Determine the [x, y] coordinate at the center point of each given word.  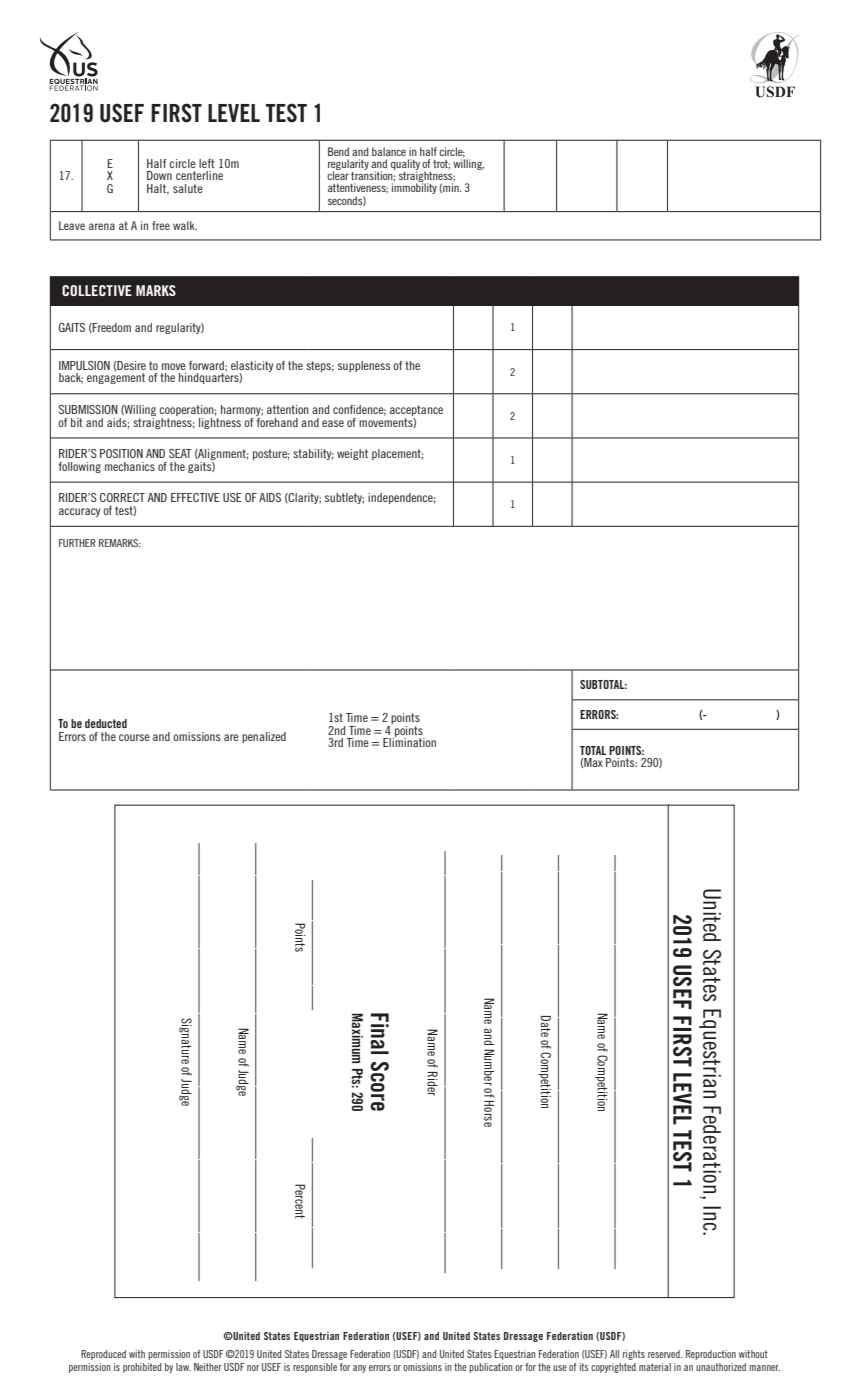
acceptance [416, 412]
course [134, 737]
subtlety [344, 498]
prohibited [142, 1368]
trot [441, 165]
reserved [665, 1354]
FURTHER [77, 543]
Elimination [409, 741]
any [359, 1369]
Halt [158, 189]
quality [405, 165]
